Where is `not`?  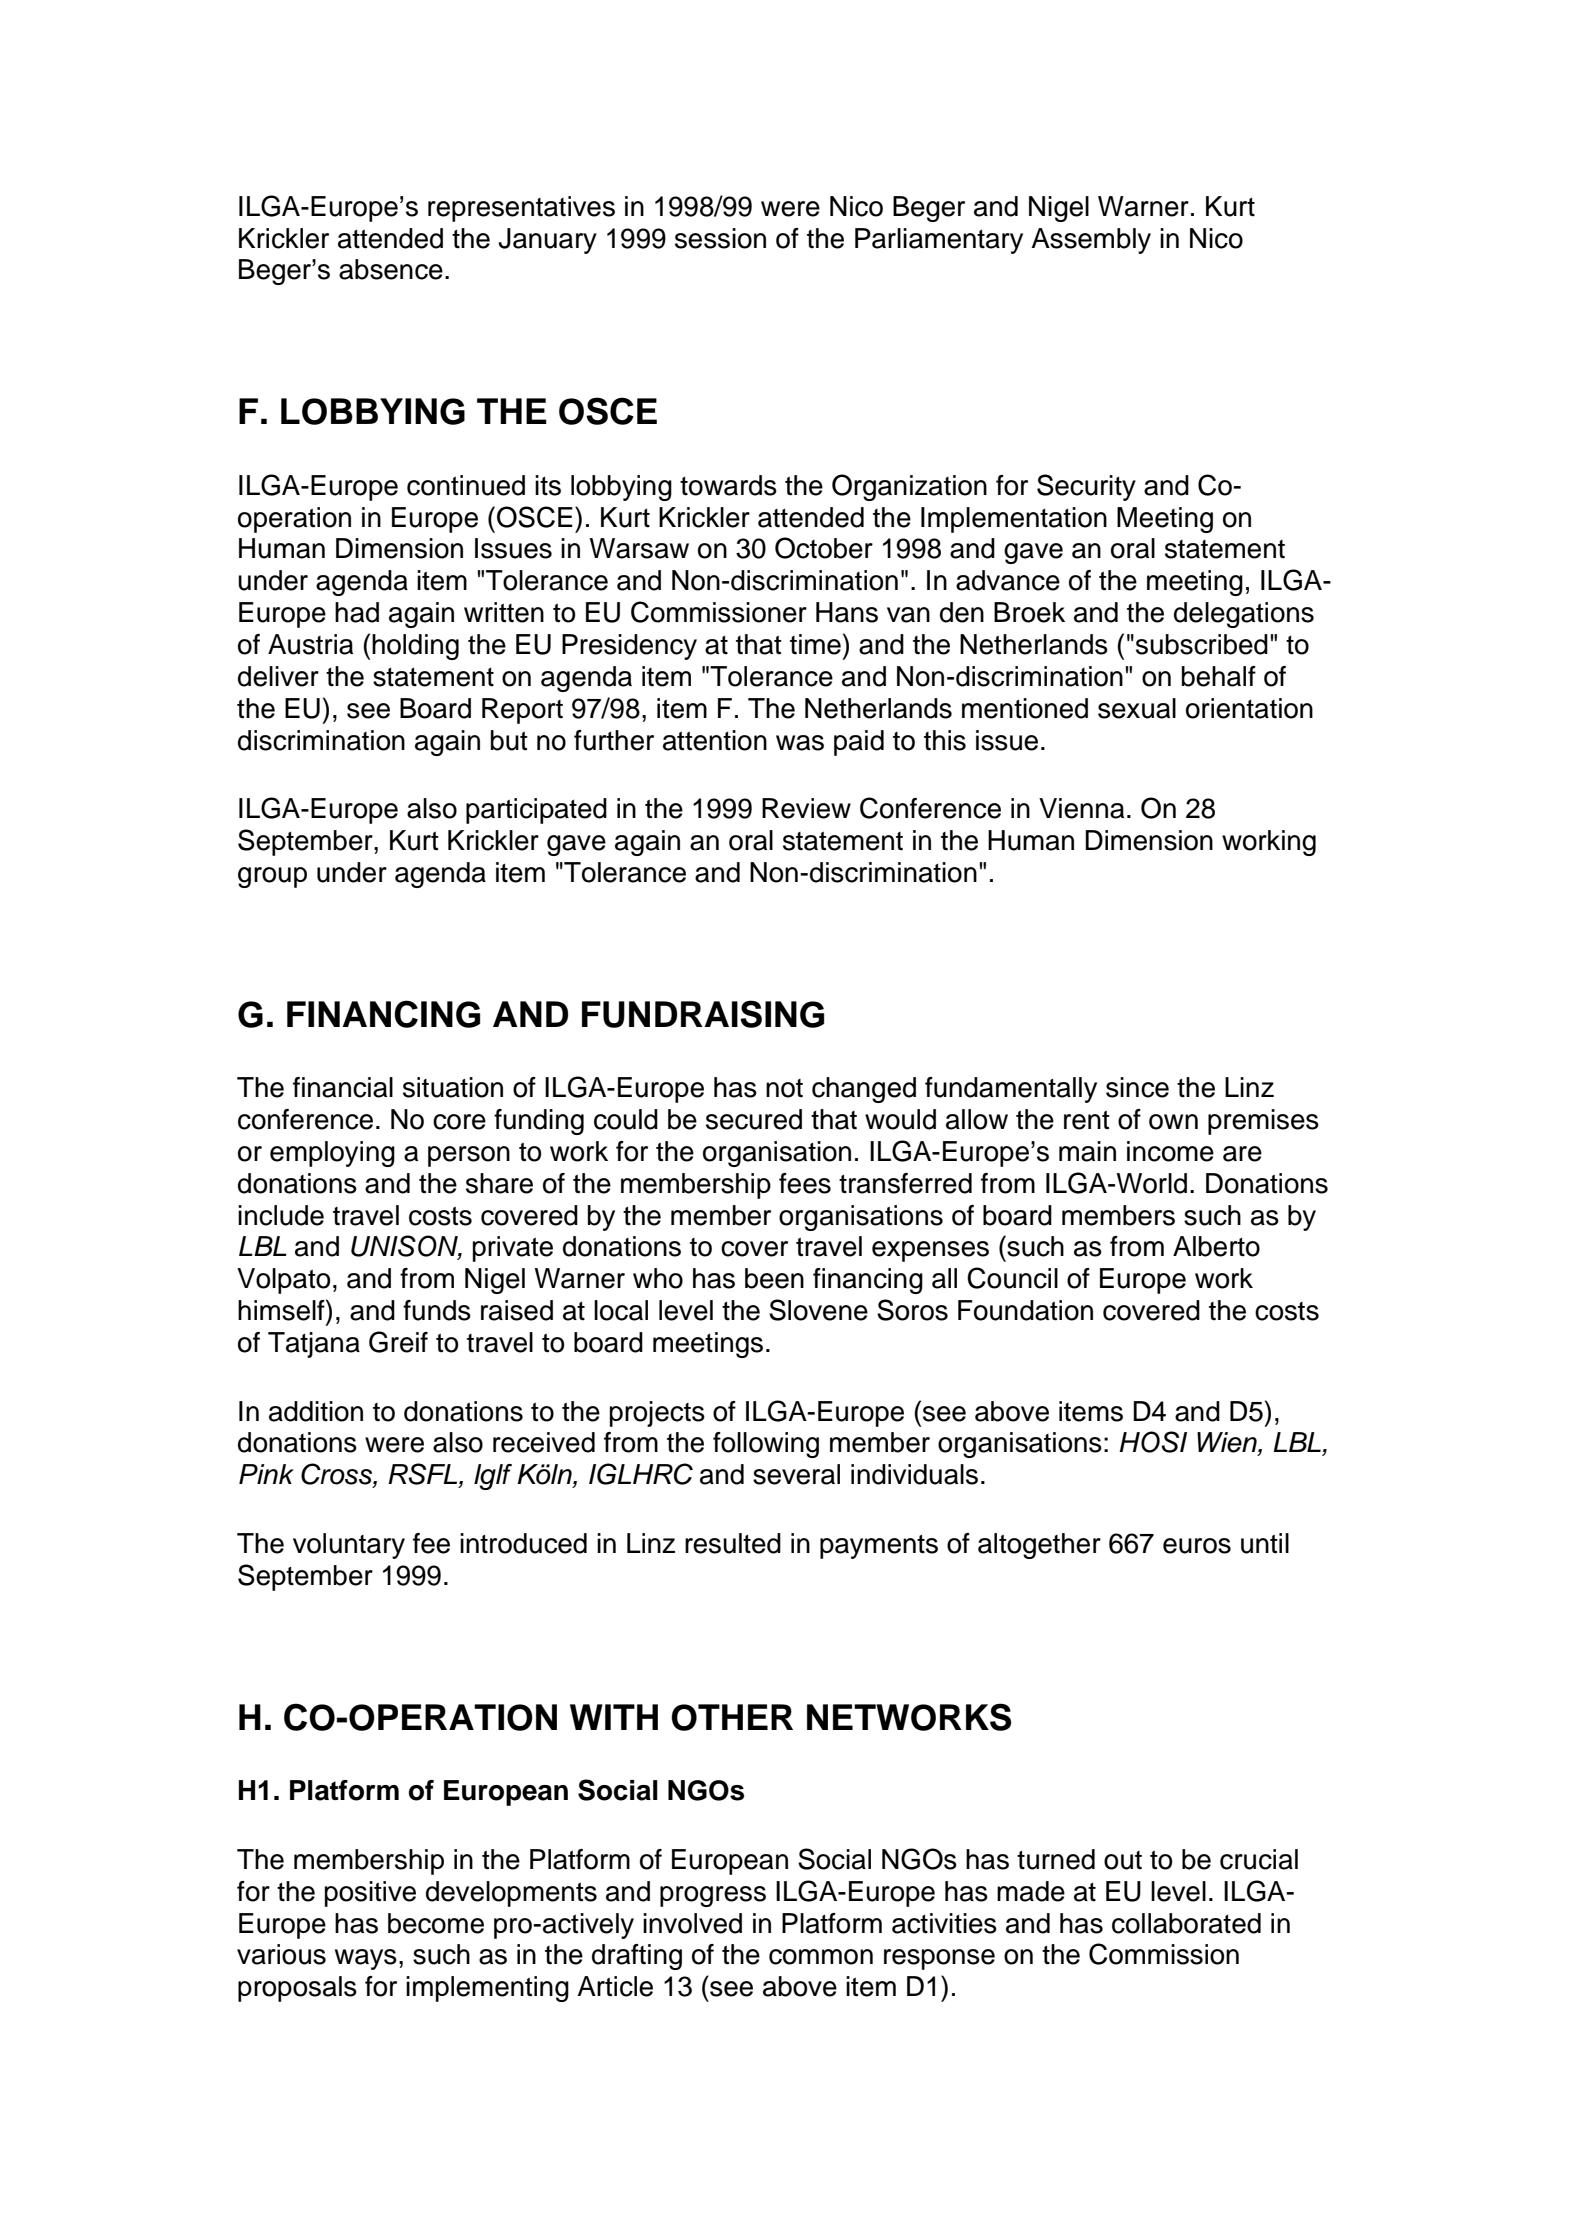
not is located at coordinates (784, 1088).
